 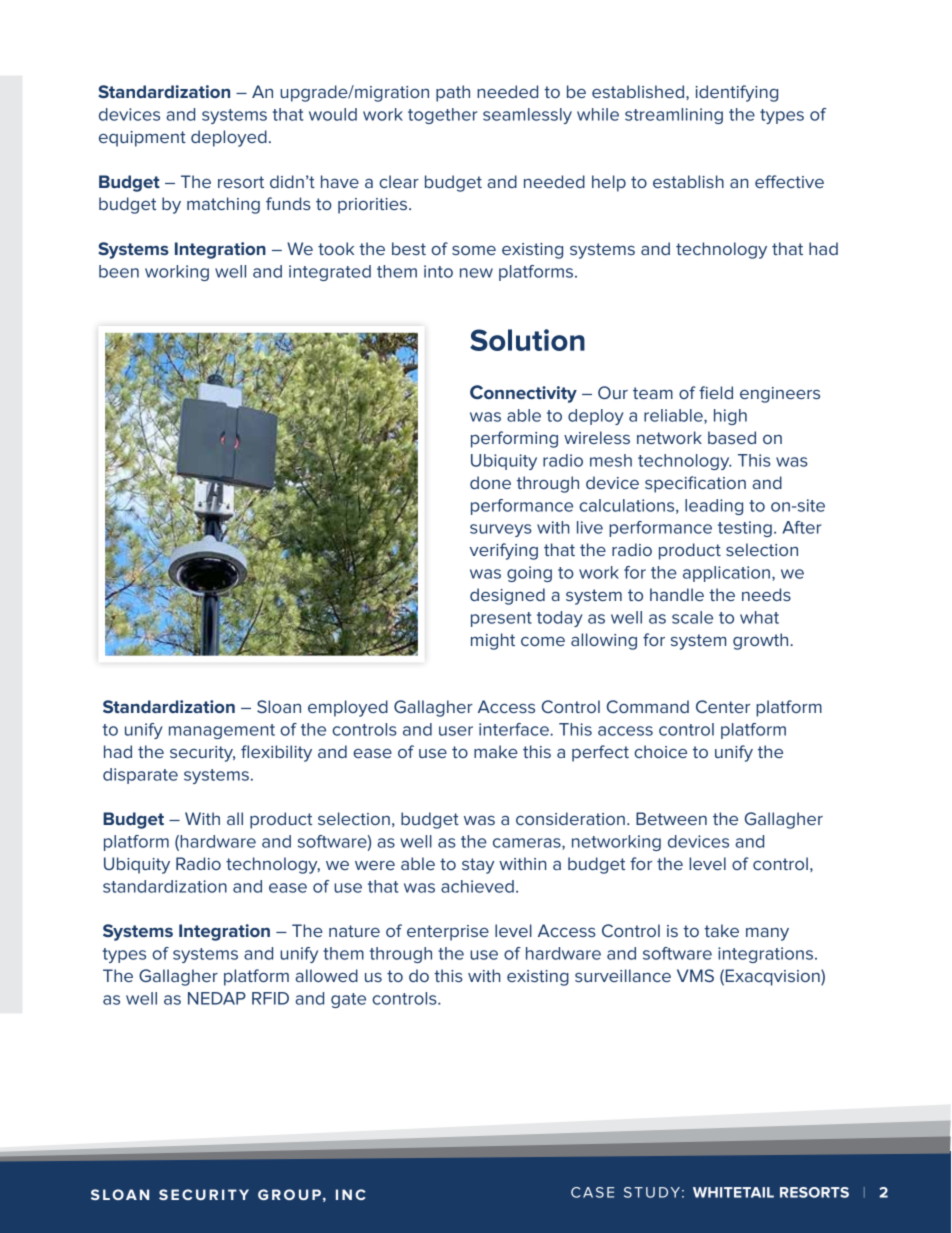 I want to click on identifying, so click(x=736, y=93).
